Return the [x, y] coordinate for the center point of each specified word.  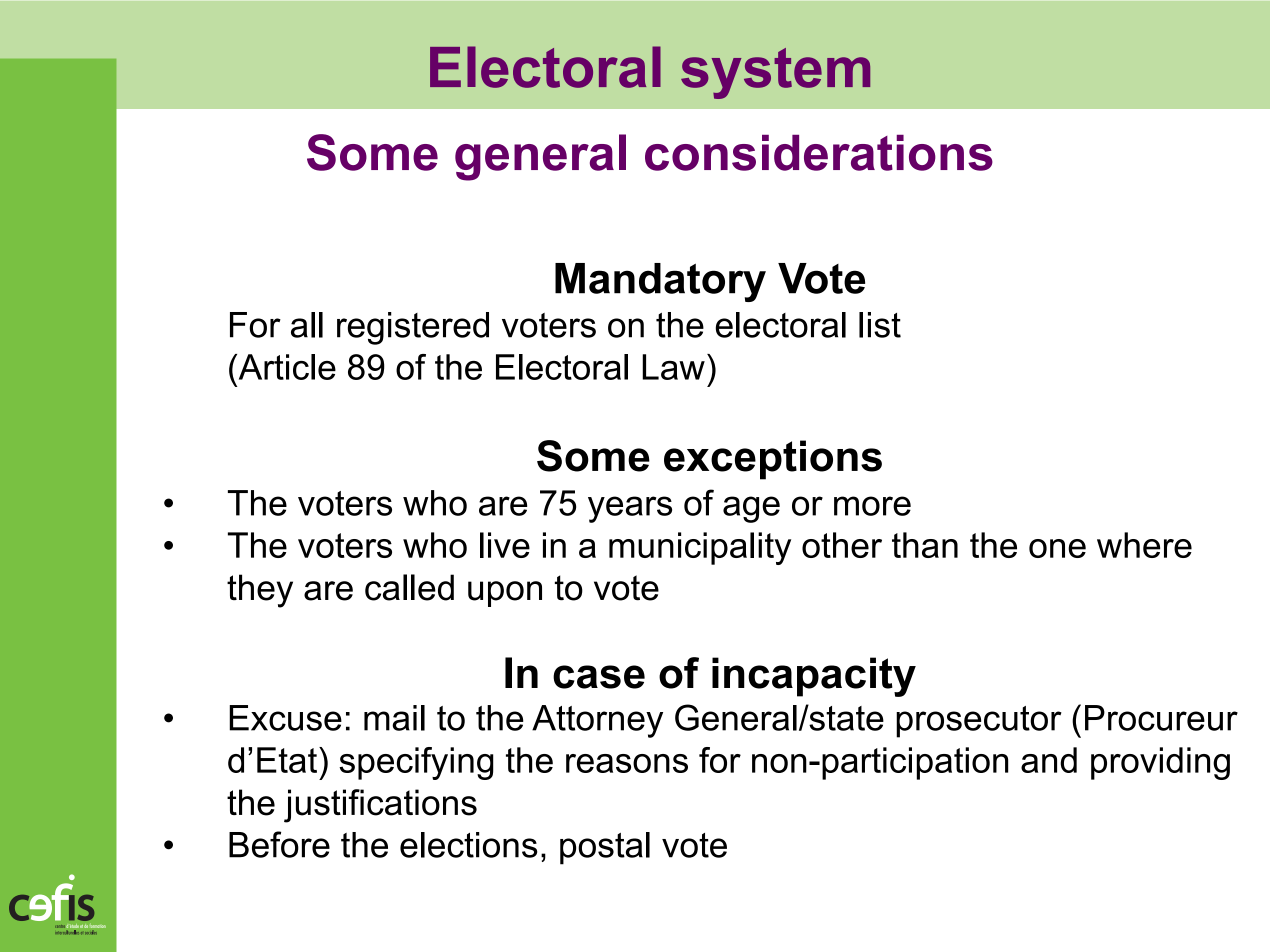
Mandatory [660, 282]
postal [605, 848]
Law [673, 367]
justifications [380, 806]
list [880, 325]
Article [286, 367]
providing [1160, 763]
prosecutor [979, 722]
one [1057, 548]
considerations [819, 153]
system [775, 73]
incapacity [814, 677]
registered [413, 328]
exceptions [773, 460]
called [409, 587]
